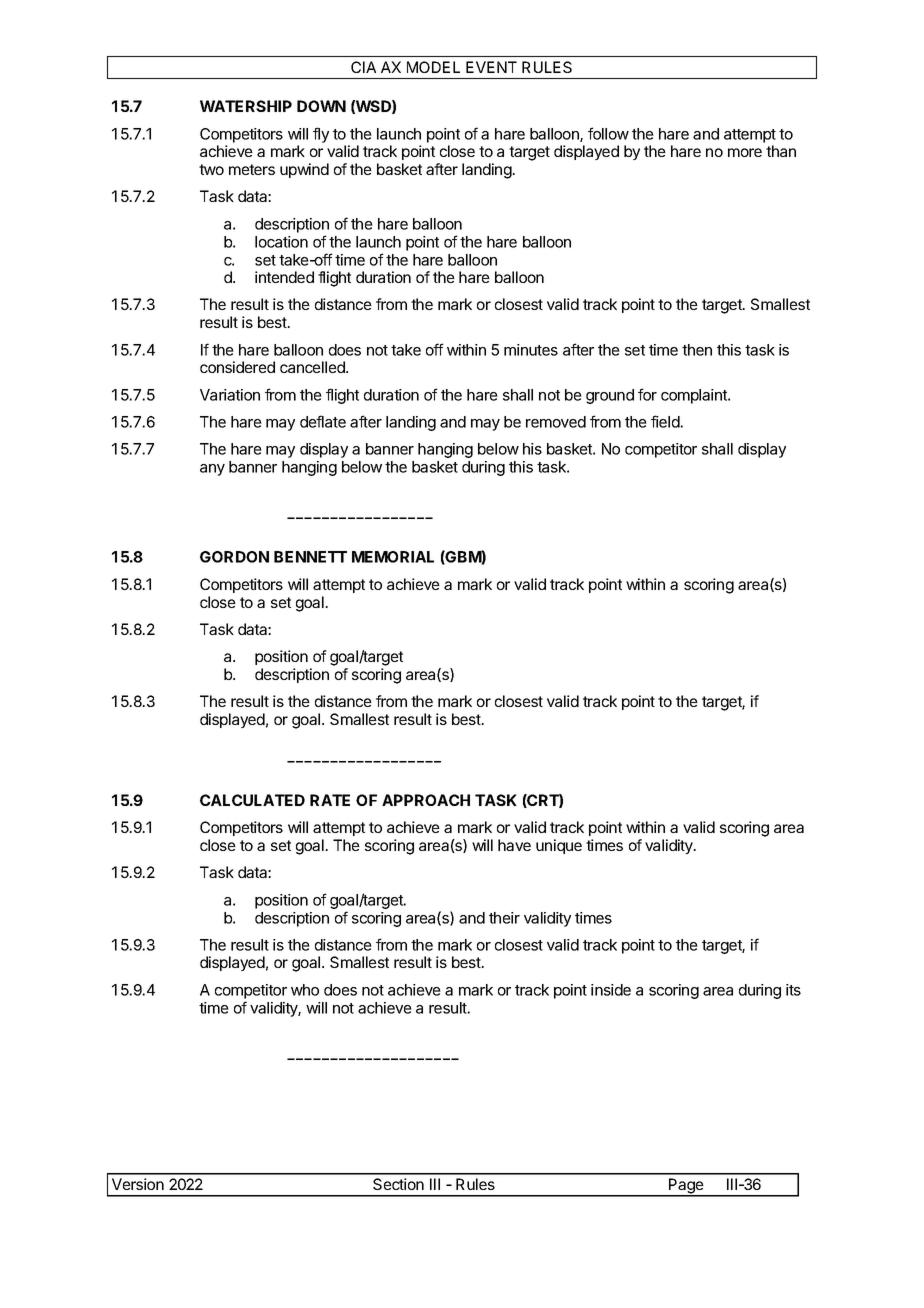  Describe the element at coordinates (491, 67) in the screenshot. I see `EVENT` at that location.
